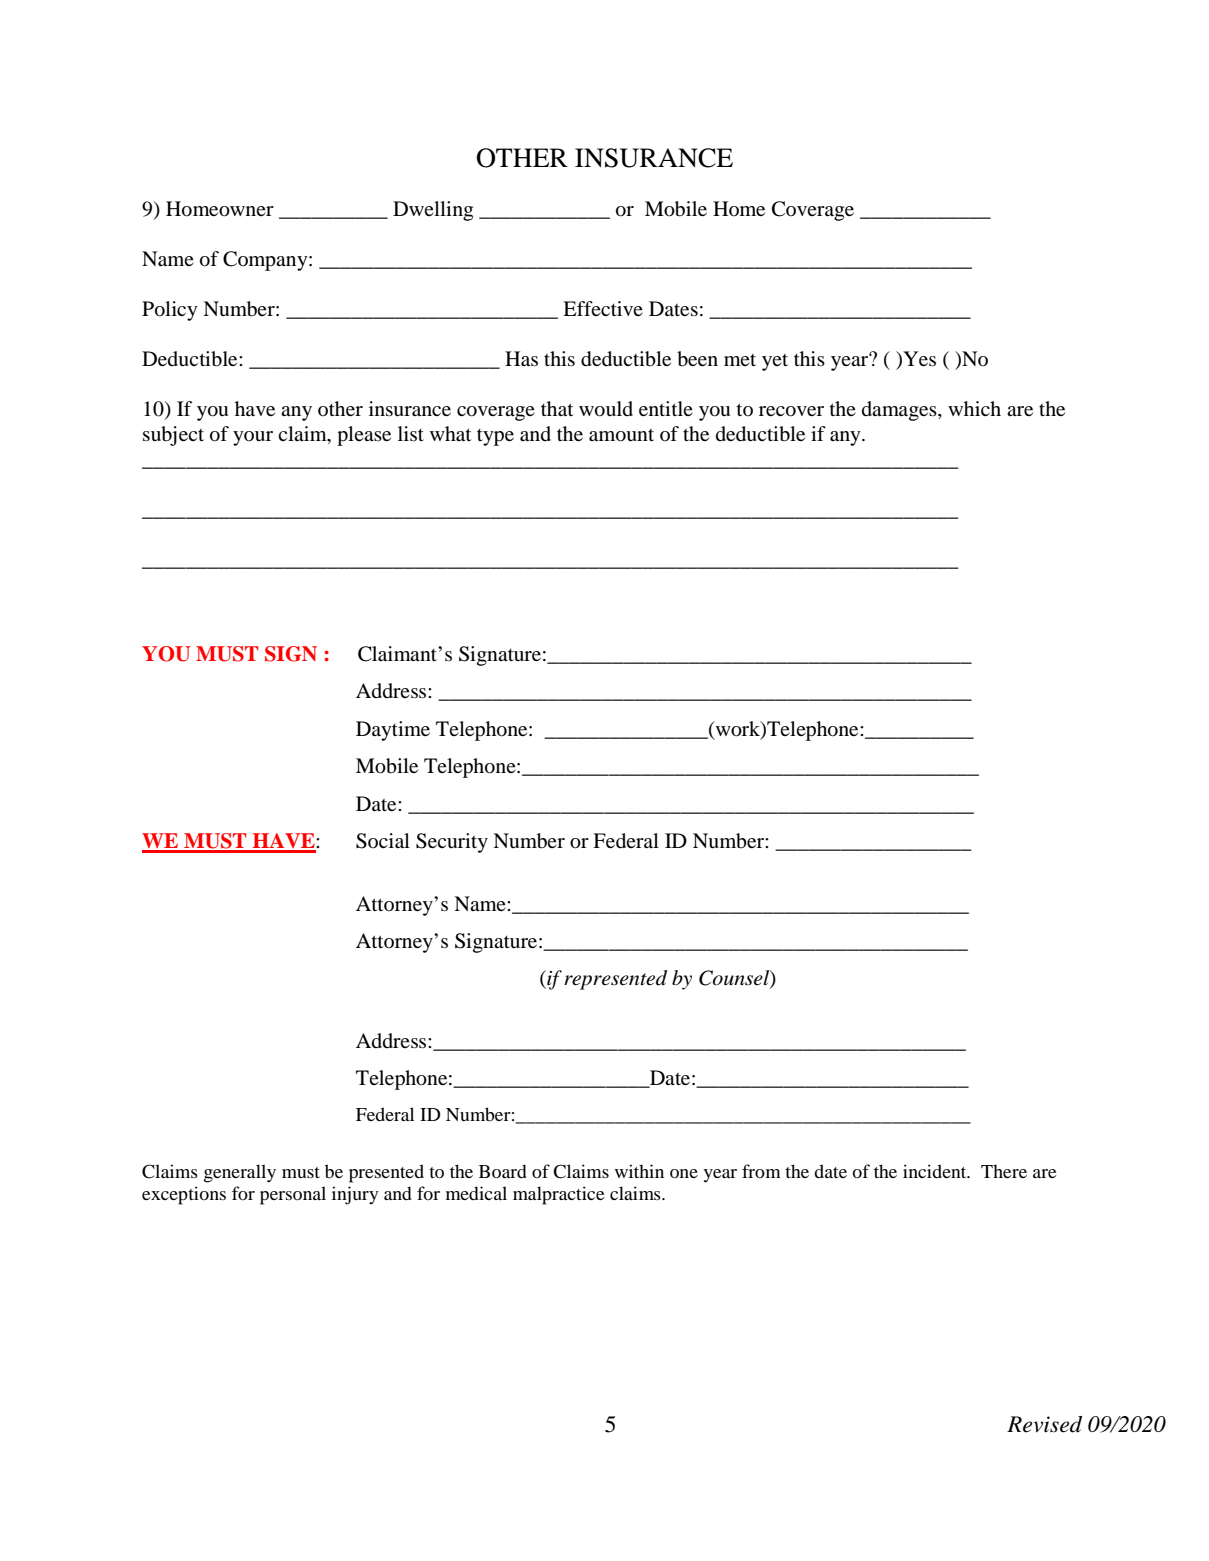 The height and width of the screenshot is (1561, 1209). Describe the element at coordinates (558, 1195) in the screenshot. I see `malpractice` at that location.
